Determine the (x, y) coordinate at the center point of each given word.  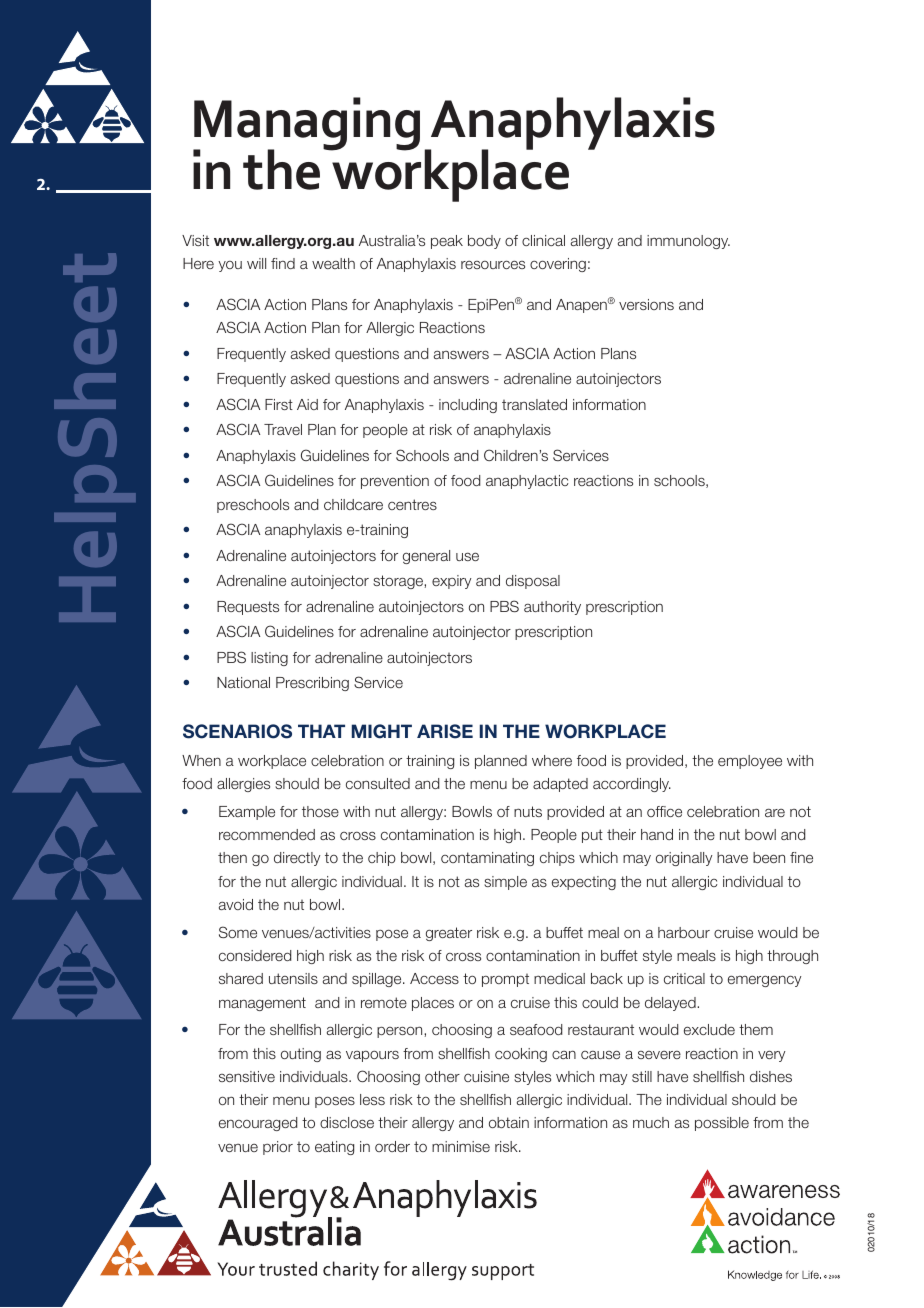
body (484, 242)
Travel (283, 429)
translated (534, 404)
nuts (528, 811)
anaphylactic (527, 482)
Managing (306, 125)
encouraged (258, 1124)
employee (750, 762)
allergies (243, 785)
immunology (688, 242)
